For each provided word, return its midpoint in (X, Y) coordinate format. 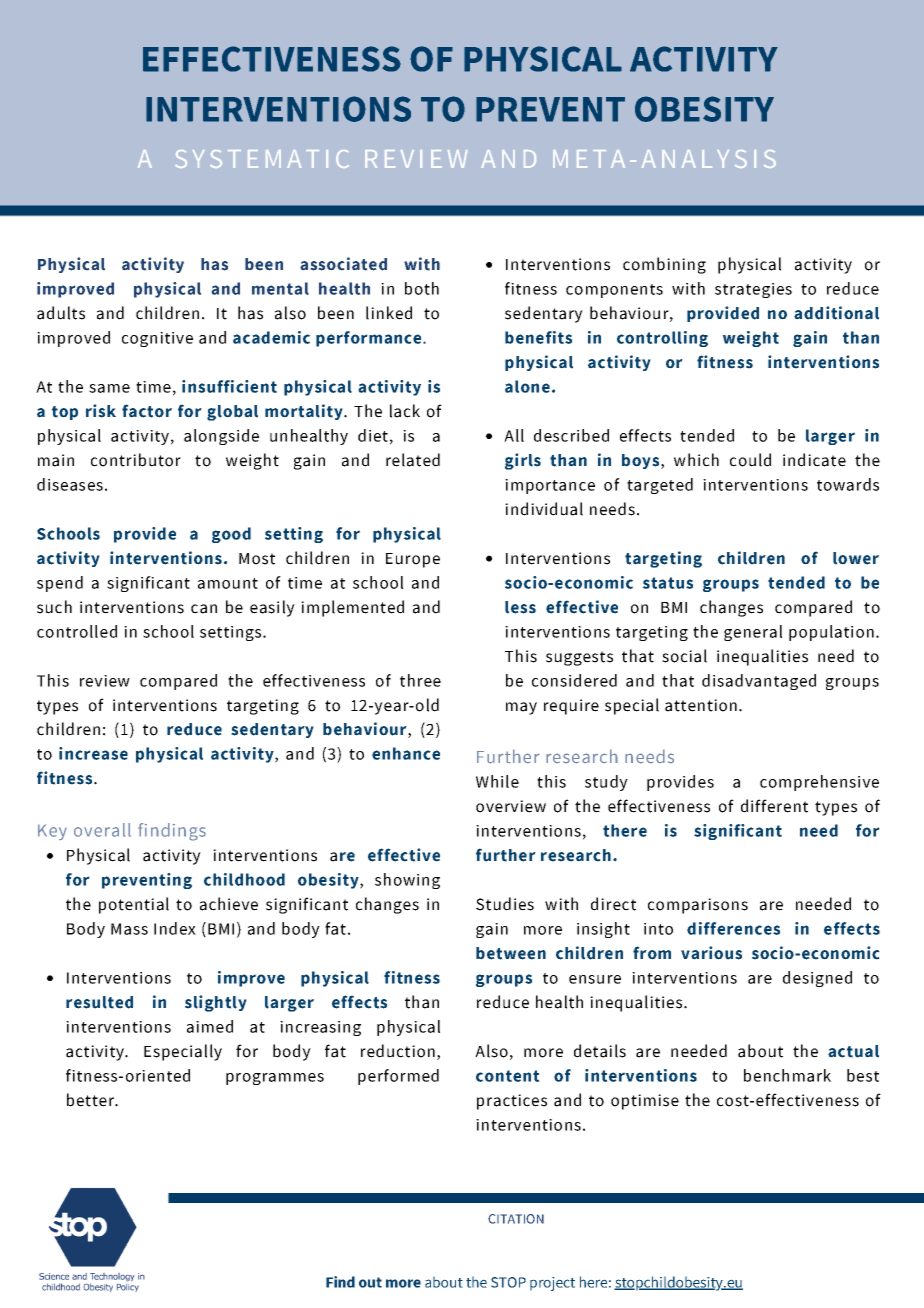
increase (93, 753)
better (91, 1100)
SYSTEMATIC (262, 159)
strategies (753, 290)
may (521, 708)
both (422, 288)
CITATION (516, 1219)
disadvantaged (759, 682)
